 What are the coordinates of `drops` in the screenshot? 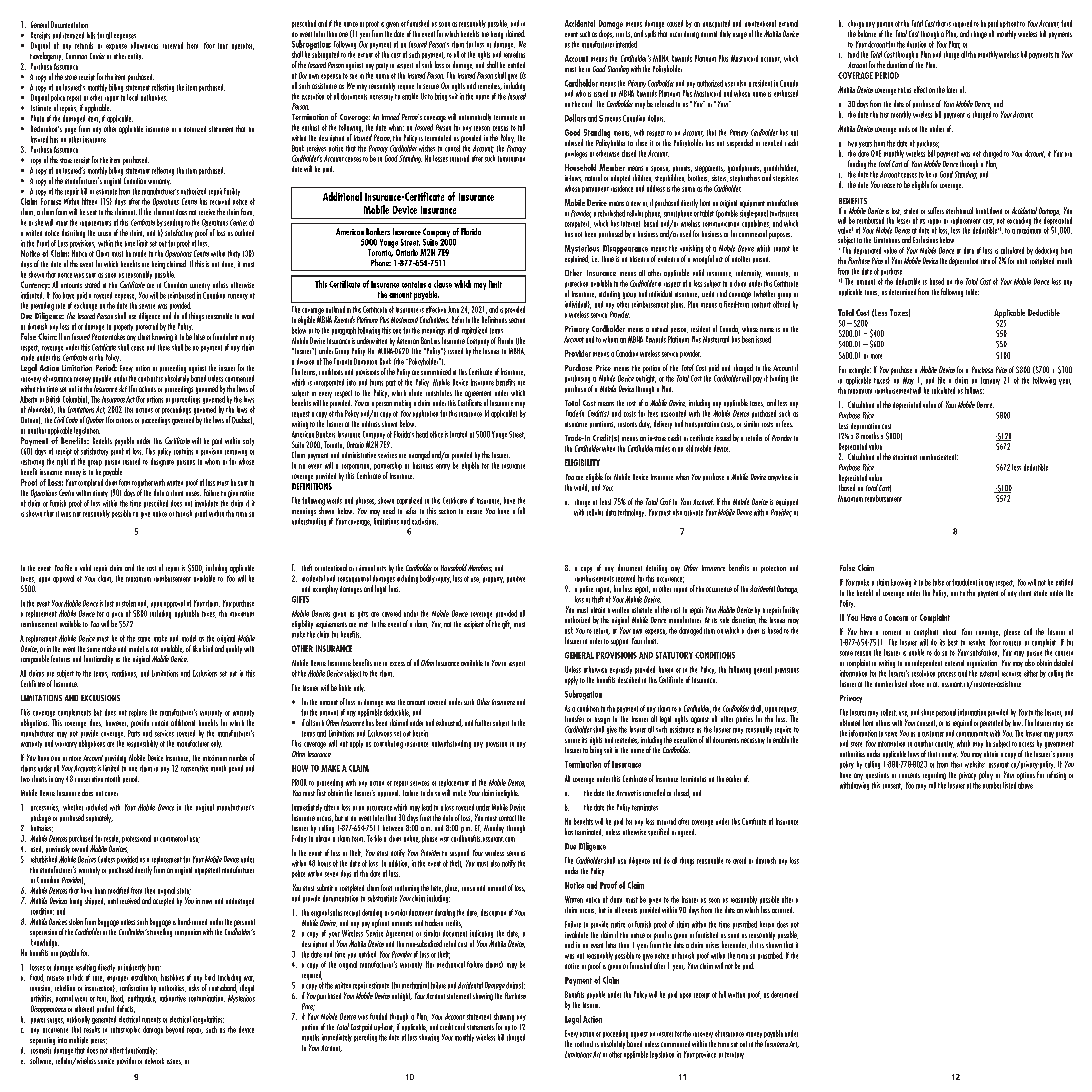 It's located at (606, 34).
